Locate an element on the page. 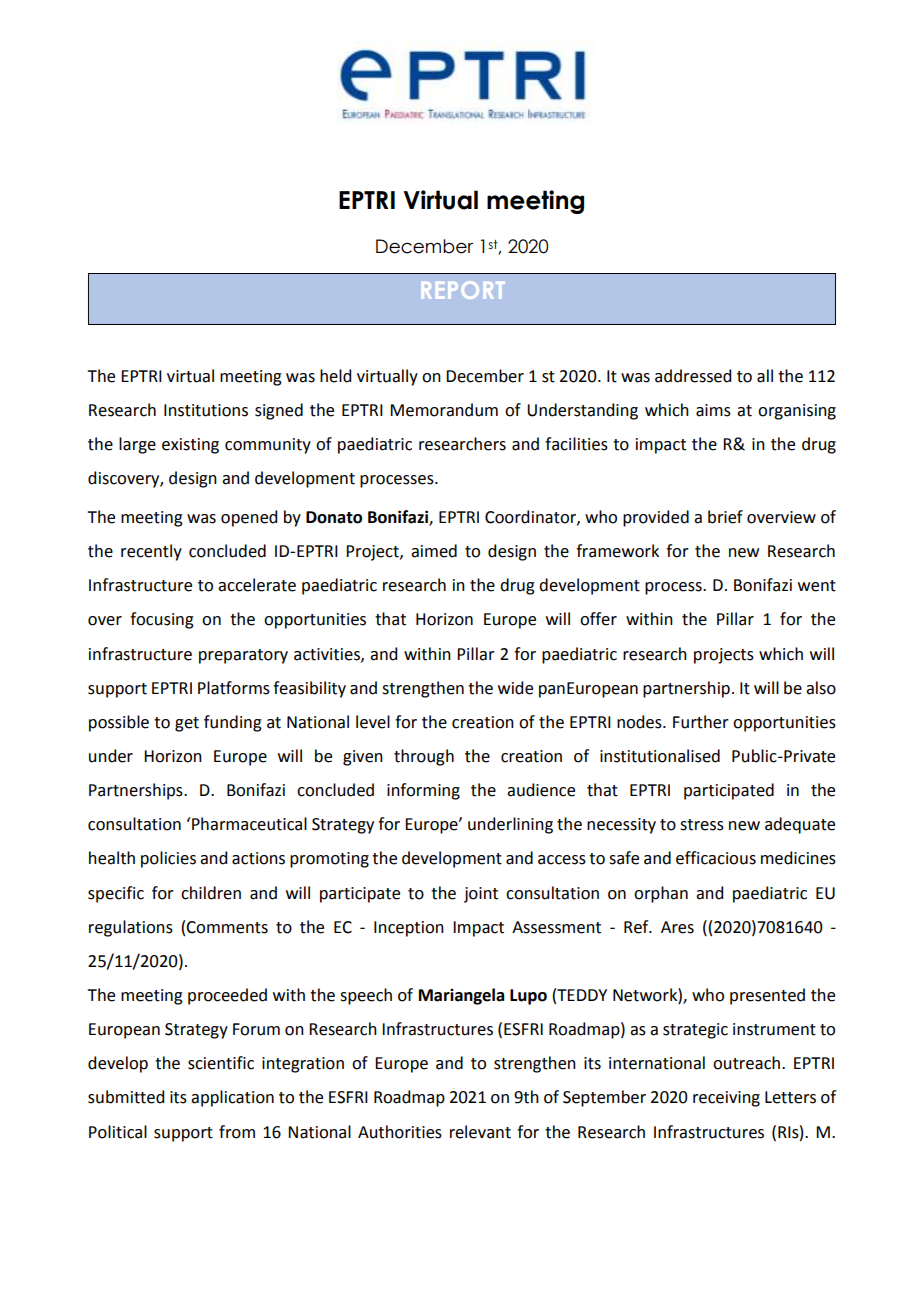 The width and height of the page is (924, 1308). went is located at coordinates (817, 586).
